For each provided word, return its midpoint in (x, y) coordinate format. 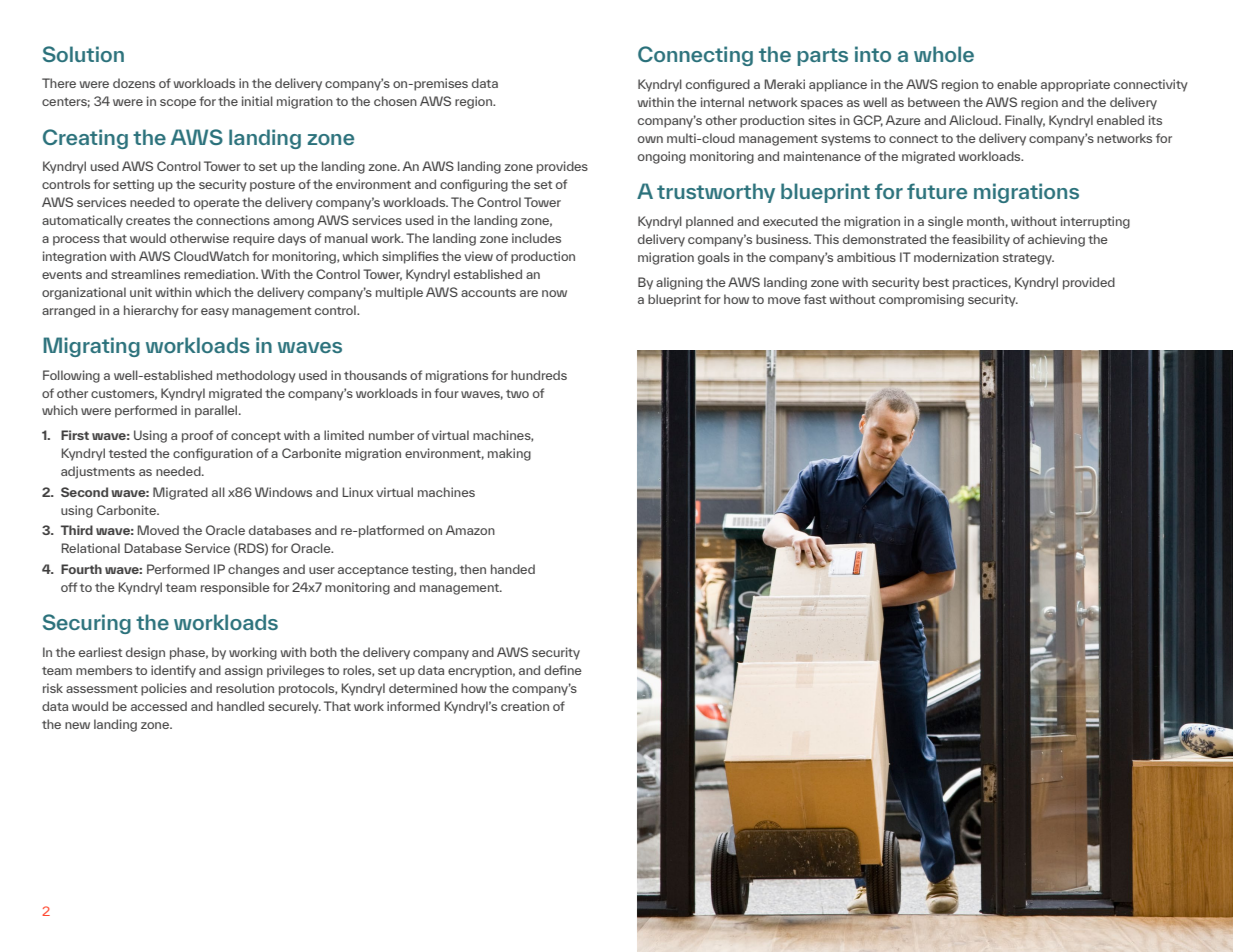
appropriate (1075, 85)
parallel (217, 411)
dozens (134, 83)
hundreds (539, 375)
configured (718, 85)
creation (525, 706)
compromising (921, 300)
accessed (159, 706)
